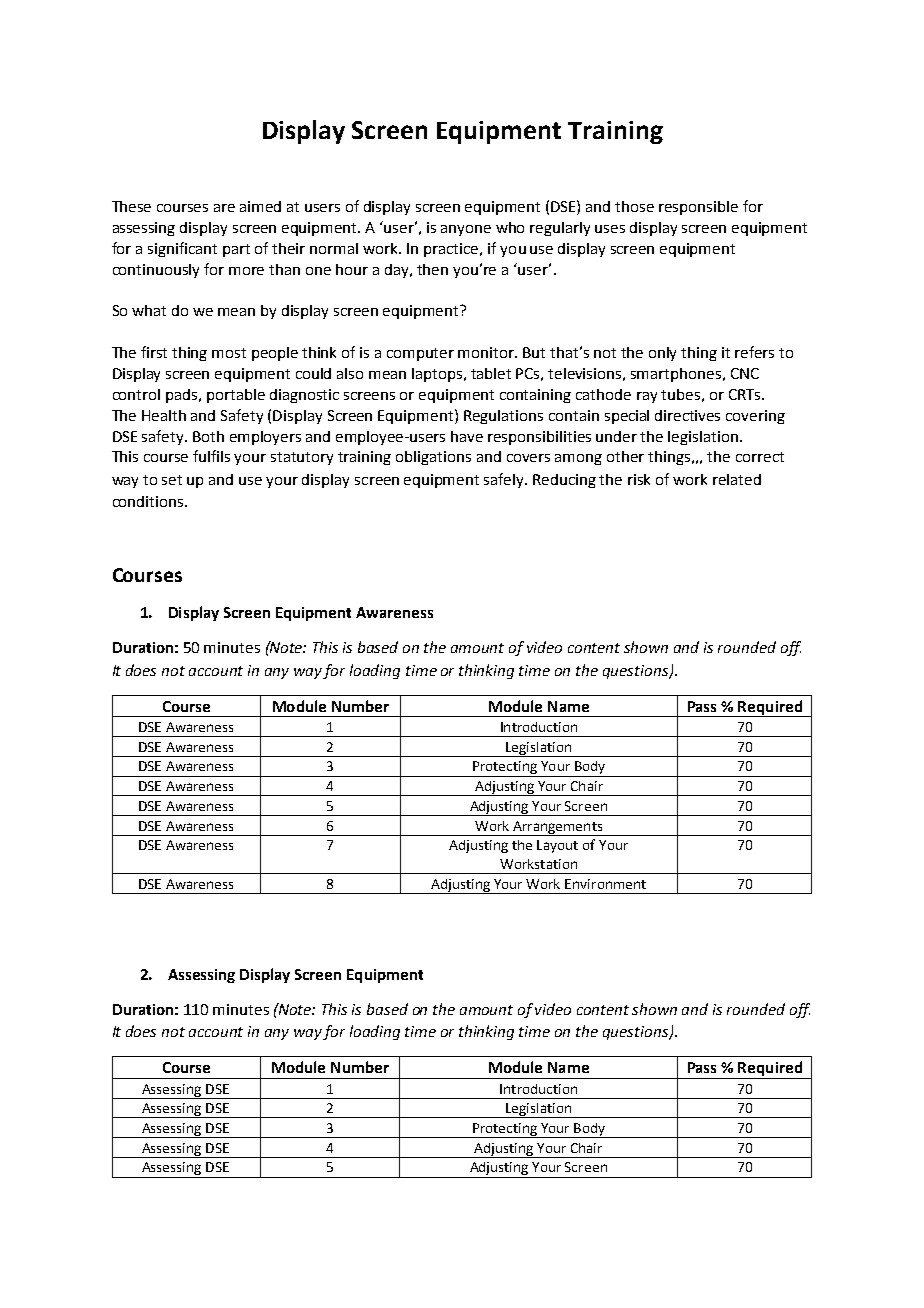 The image size is (924, 1308). I want to click on anyone, so click(466, 230).
